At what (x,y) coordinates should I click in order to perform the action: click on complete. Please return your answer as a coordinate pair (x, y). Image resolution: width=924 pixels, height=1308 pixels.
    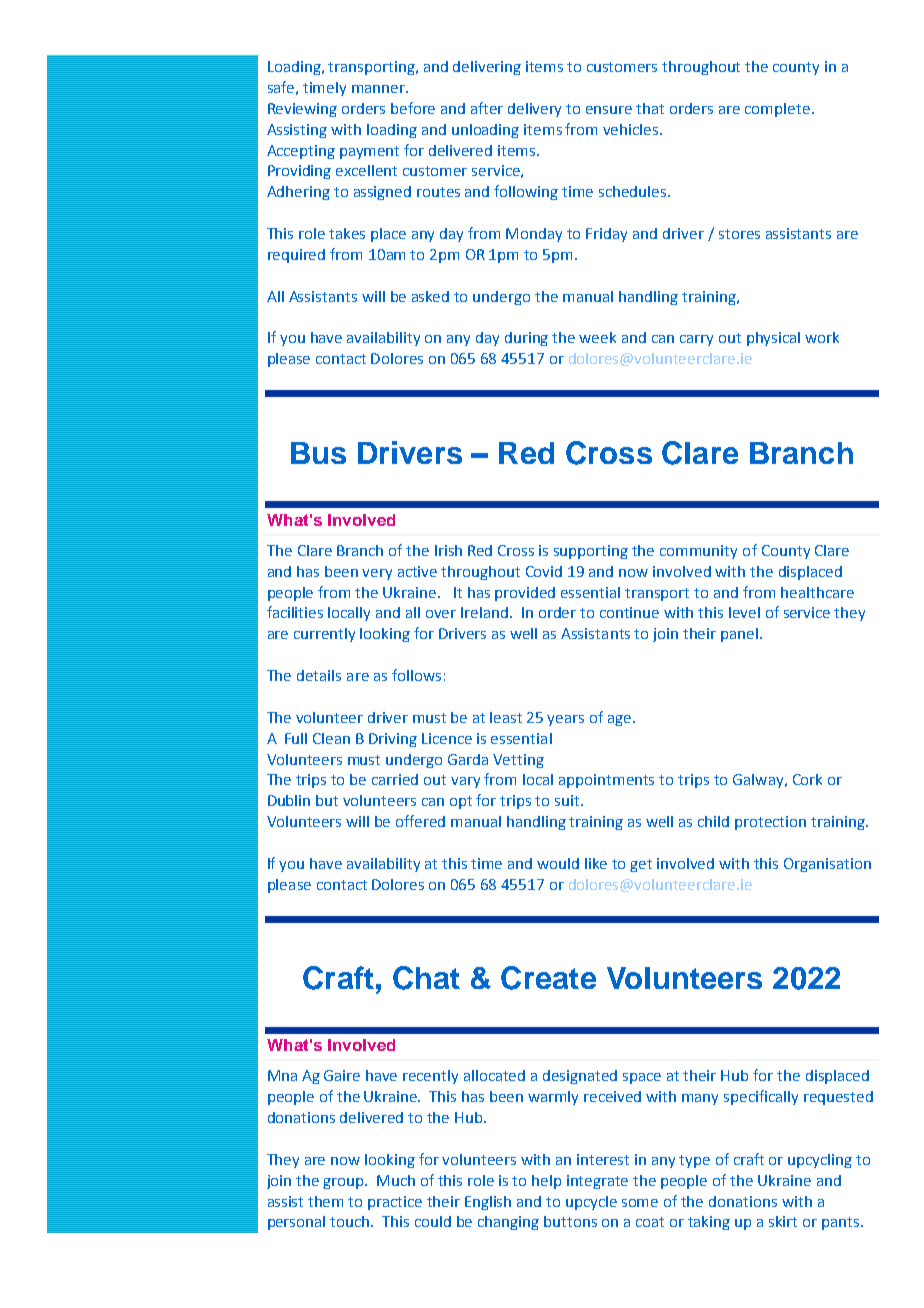
    Looking at the image, I should click on (777, 110).
